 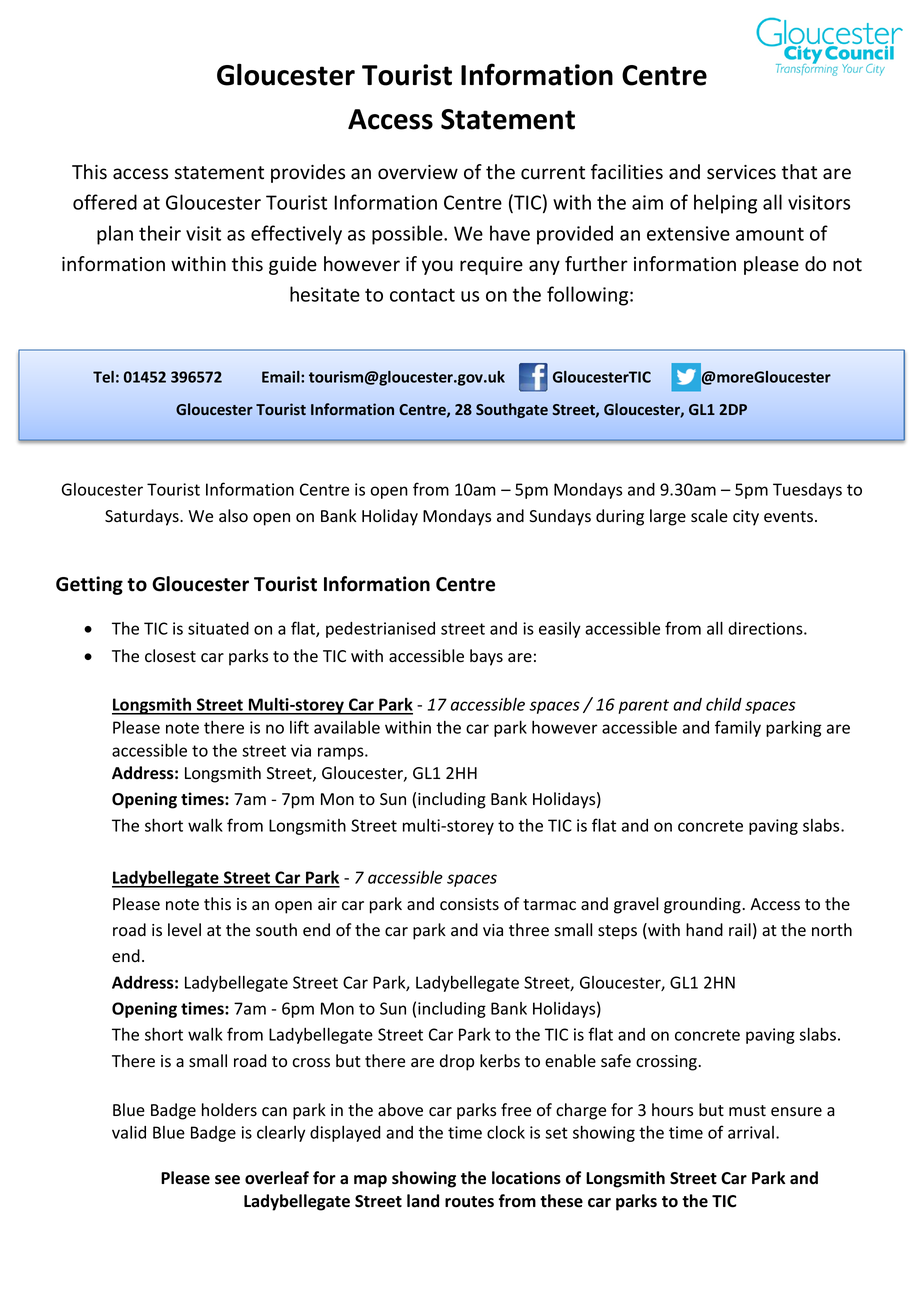 I want to click on helping, so click(x=725, y=204).
